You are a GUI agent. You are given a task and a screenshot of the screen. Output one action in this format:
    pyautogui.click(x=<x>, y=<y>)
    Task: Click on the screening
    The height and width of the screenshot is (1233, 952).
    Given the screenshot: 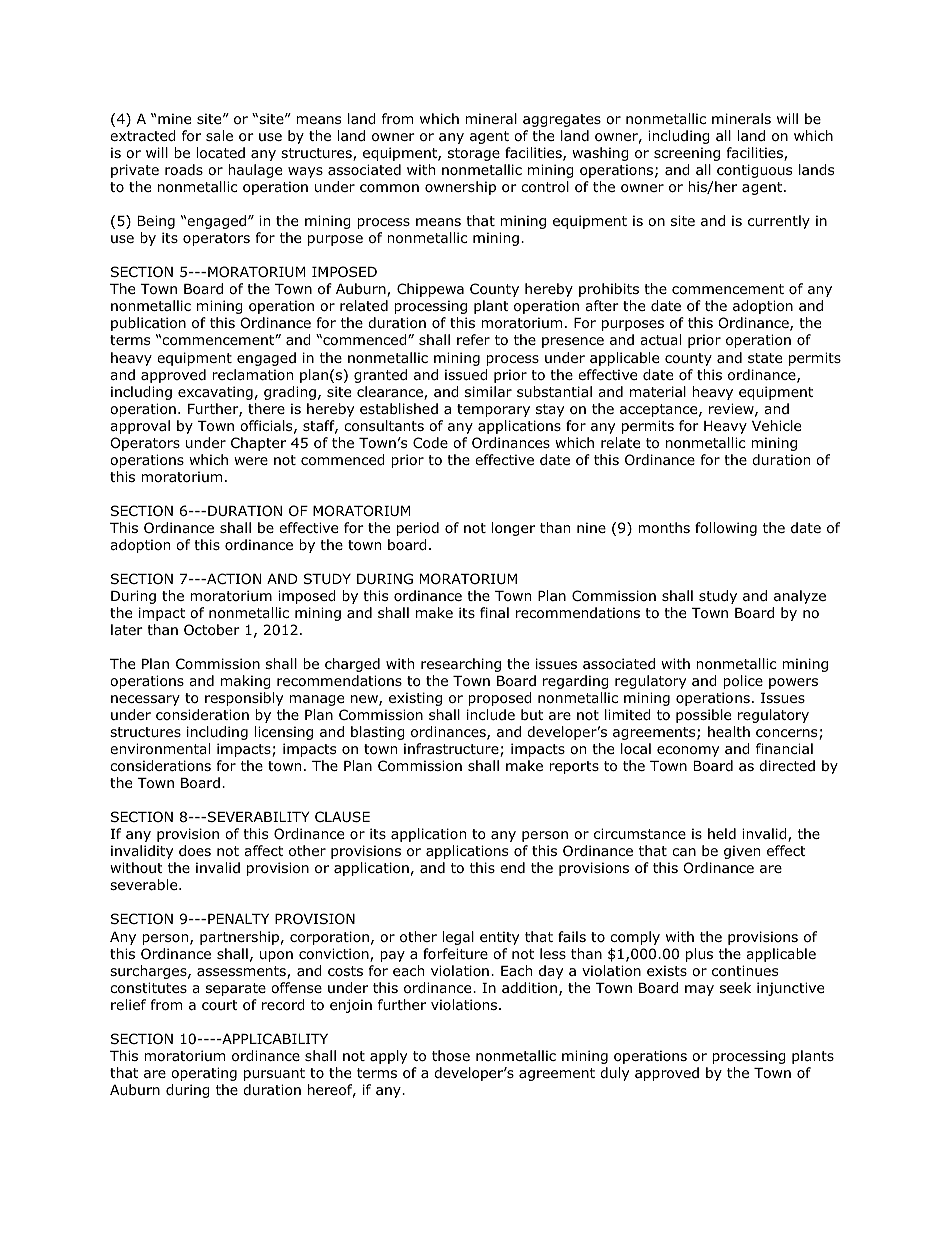 What is the action you would take?
    pyautogui.click(x=687, y=154)
